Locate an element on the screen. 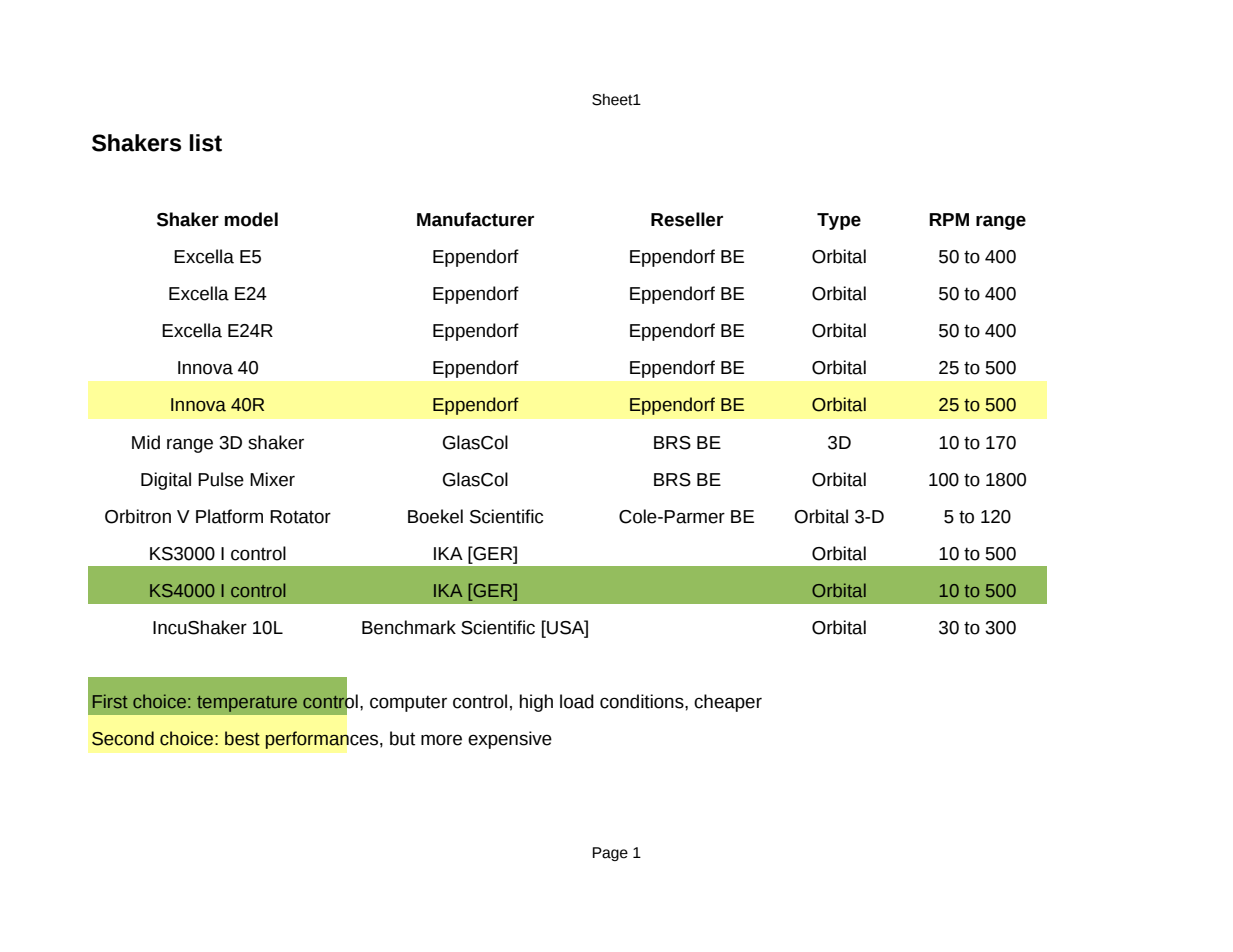  best is located at coordinates (242, 738).
